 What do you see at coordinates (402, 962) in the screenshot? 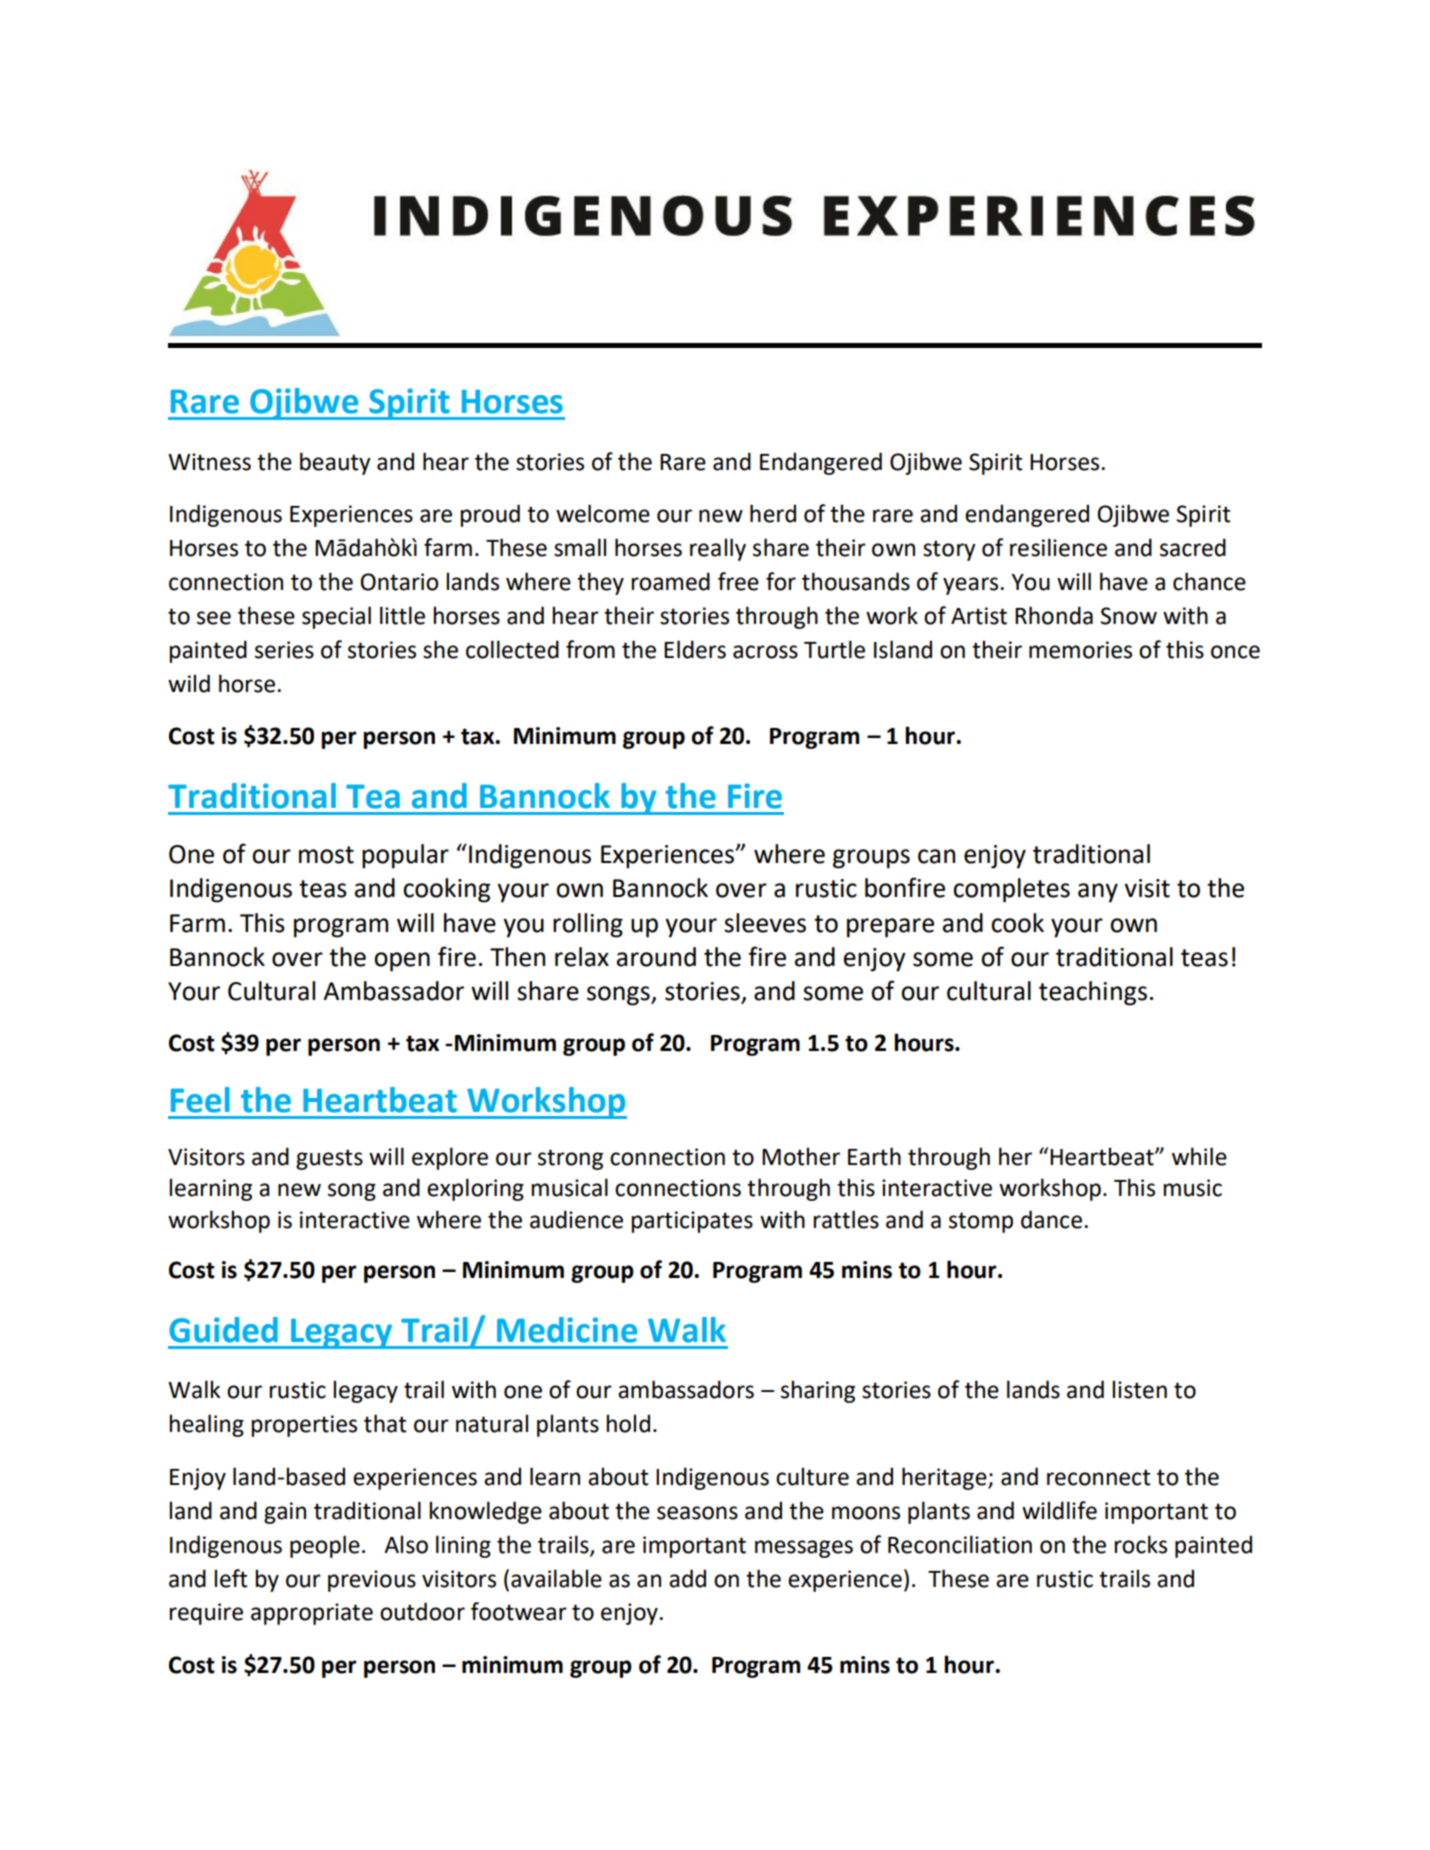
I see `open` at bounding box center [402, 962].
